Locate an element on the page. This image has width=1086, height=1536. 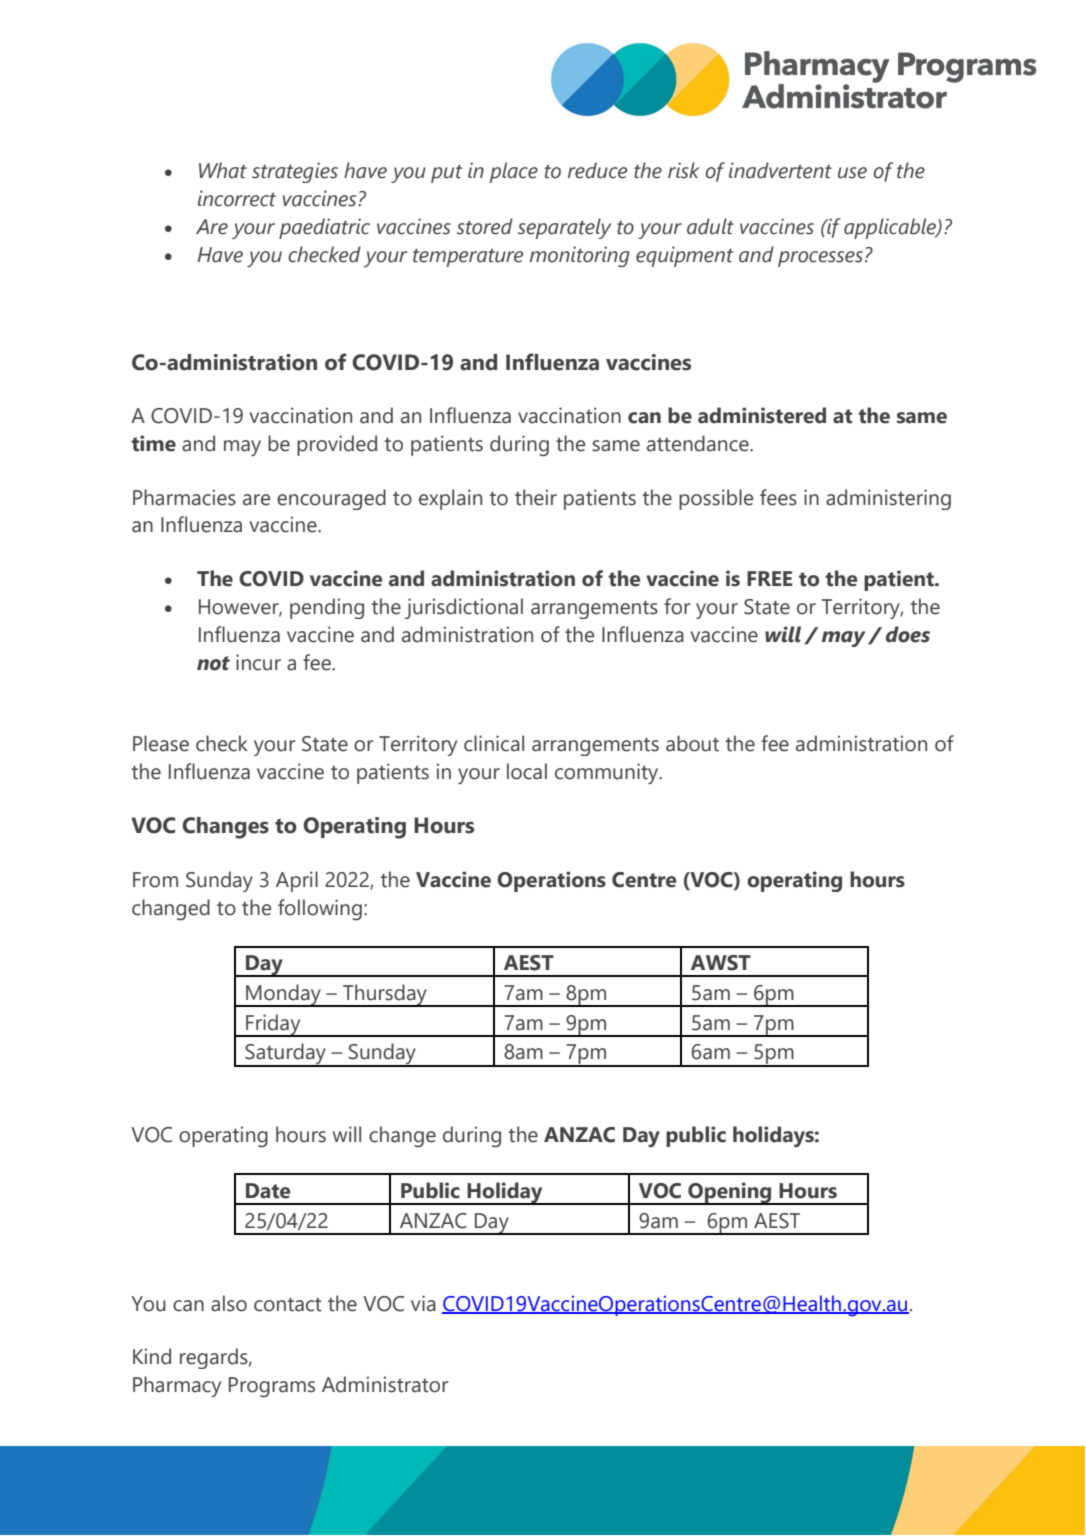
about is located at coordinates (692, 743).
